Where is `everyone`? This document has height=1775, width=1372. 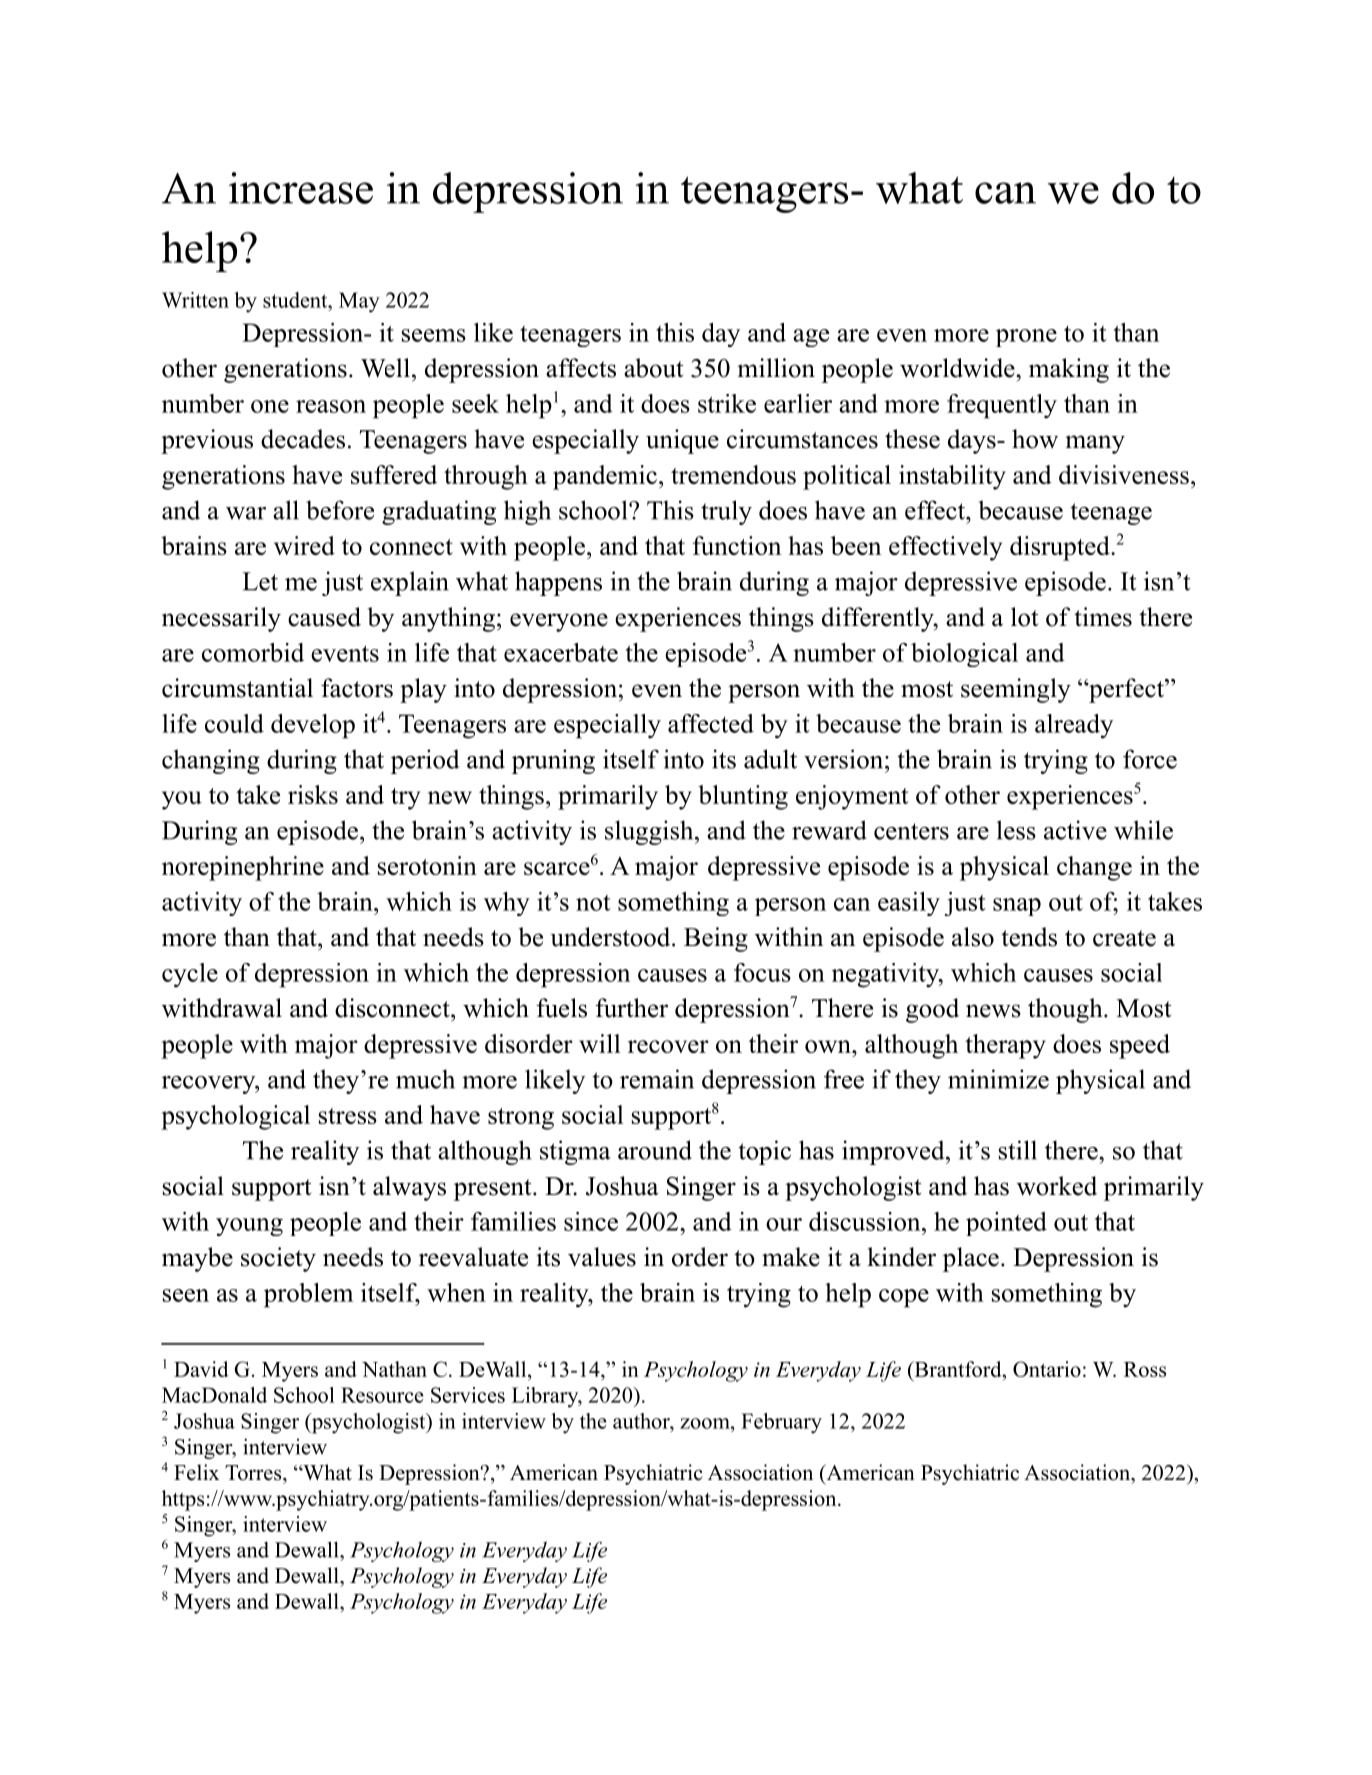 everyone is located at coordinates (559, 622).
